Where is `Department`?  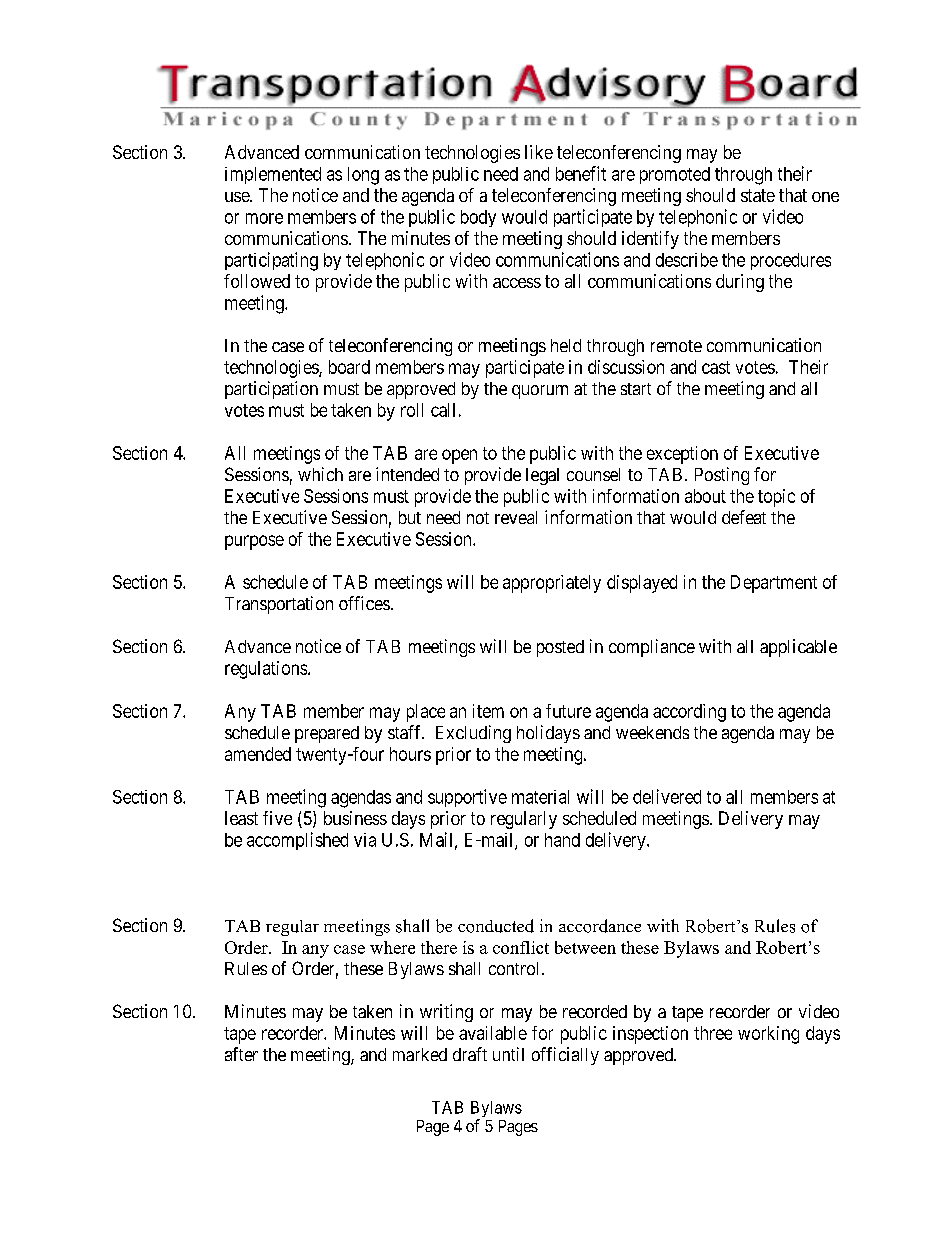
Department is located at coordinates (774, 584).
